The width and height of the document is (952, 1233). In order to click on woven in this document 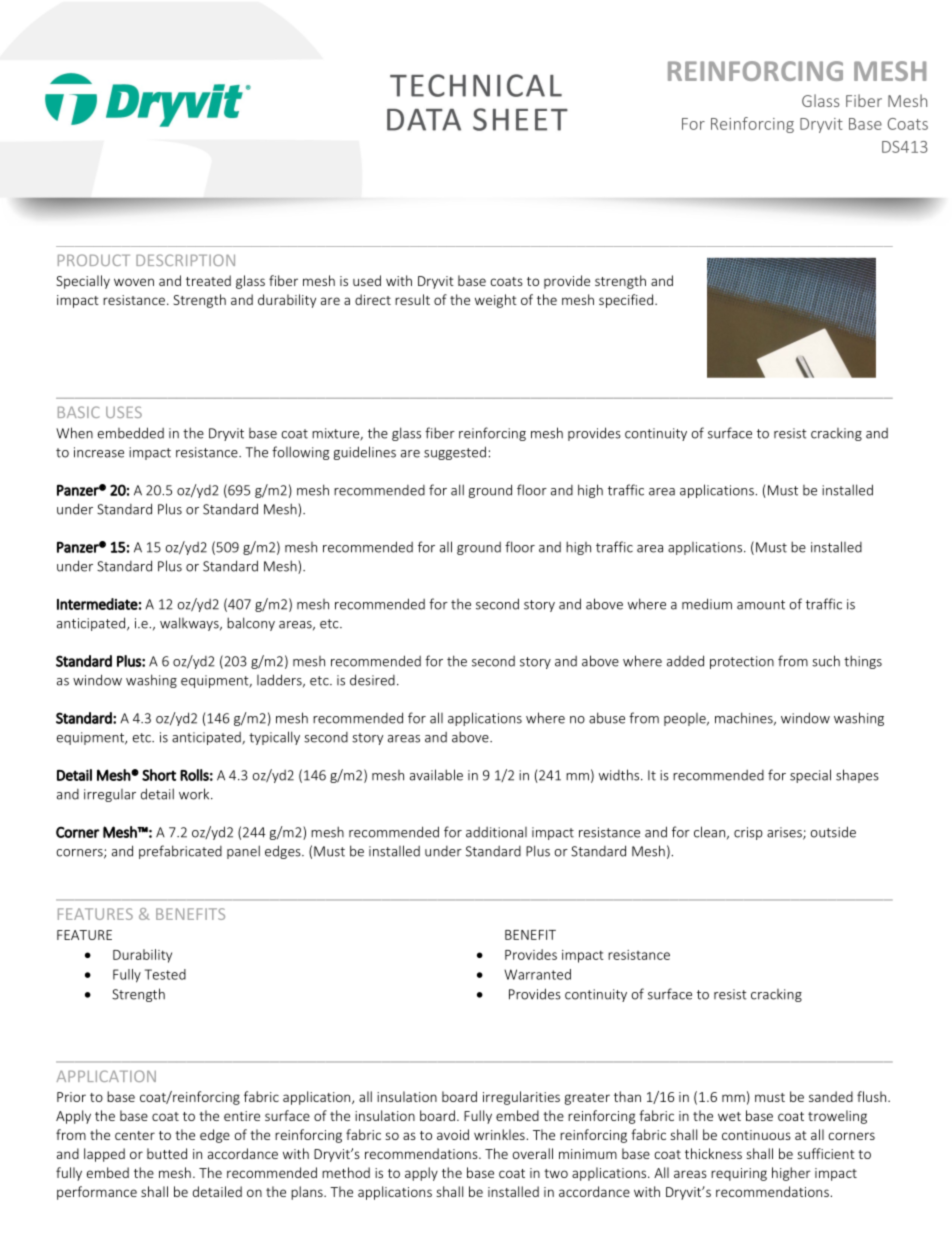, I will do `click(134, 282)`.
